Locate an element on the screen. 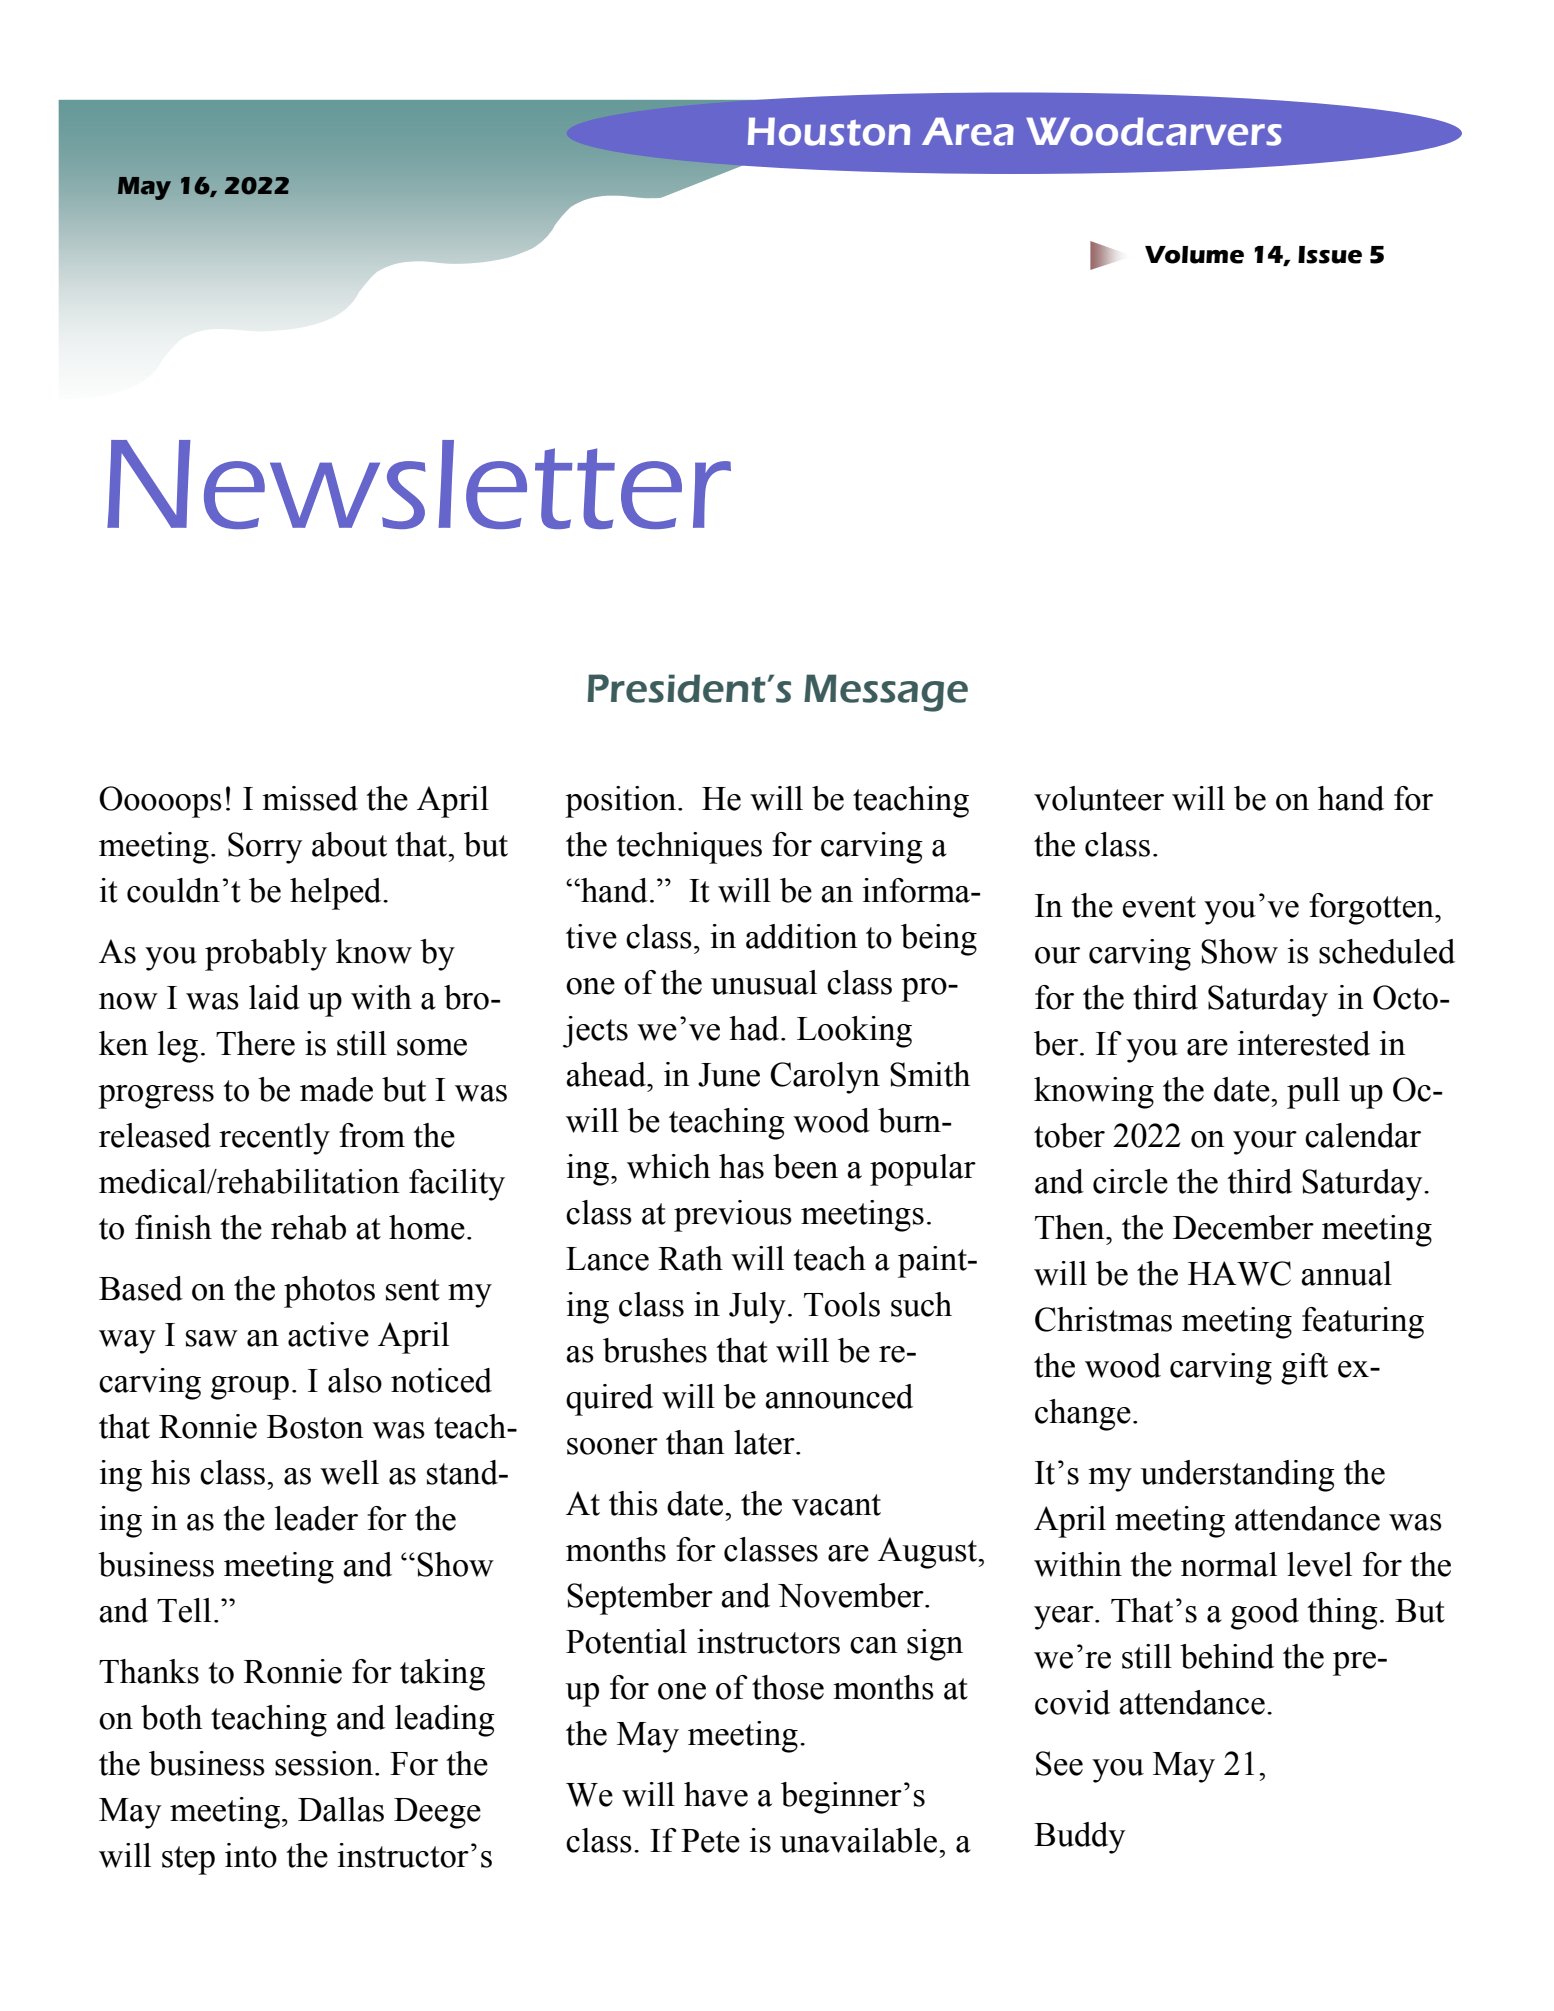 The image size is (1554, 2011). Message is located at coordinates (886, 693).
